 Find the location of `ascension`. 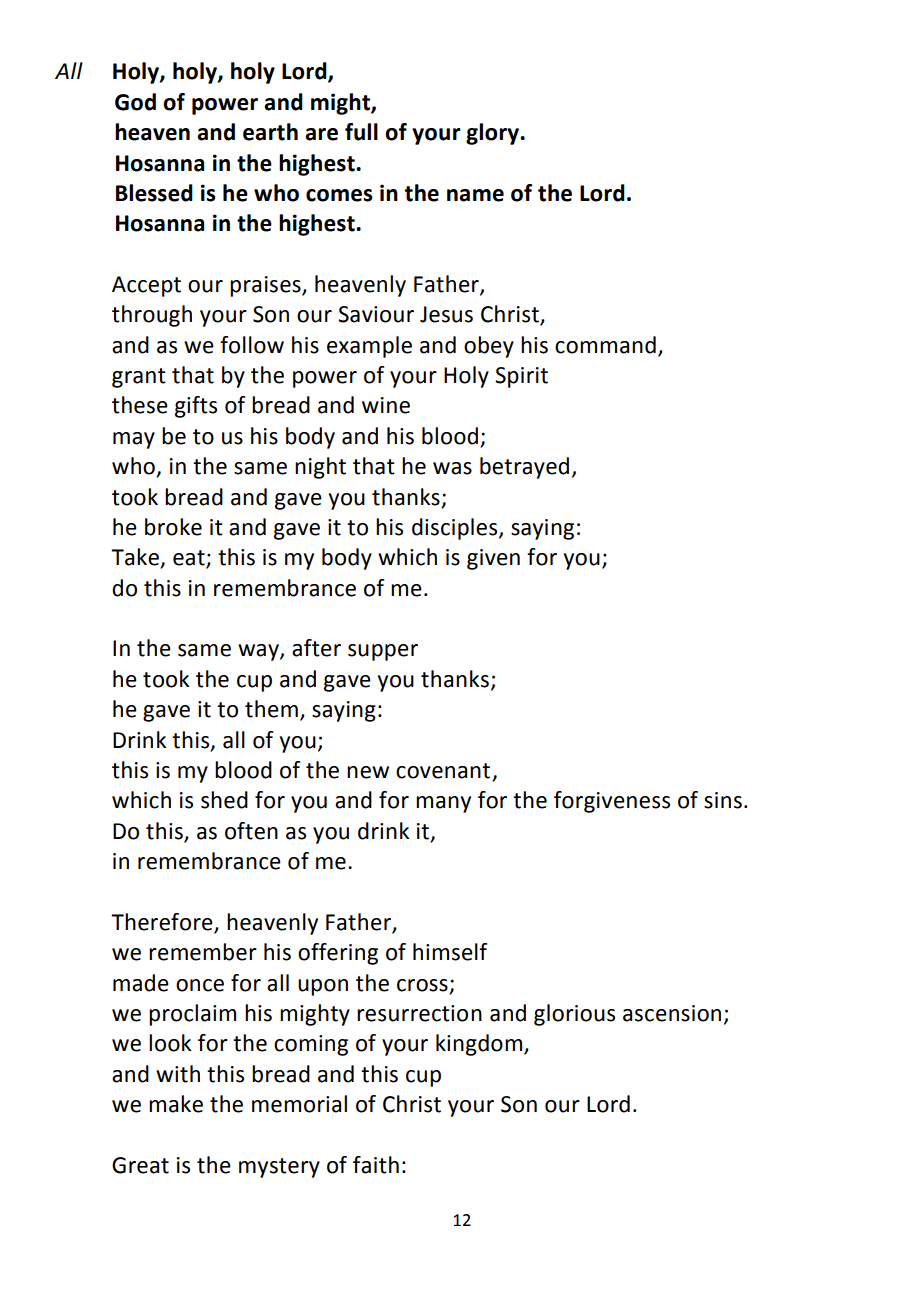

ascension is located at coordinates (672, 1013).
